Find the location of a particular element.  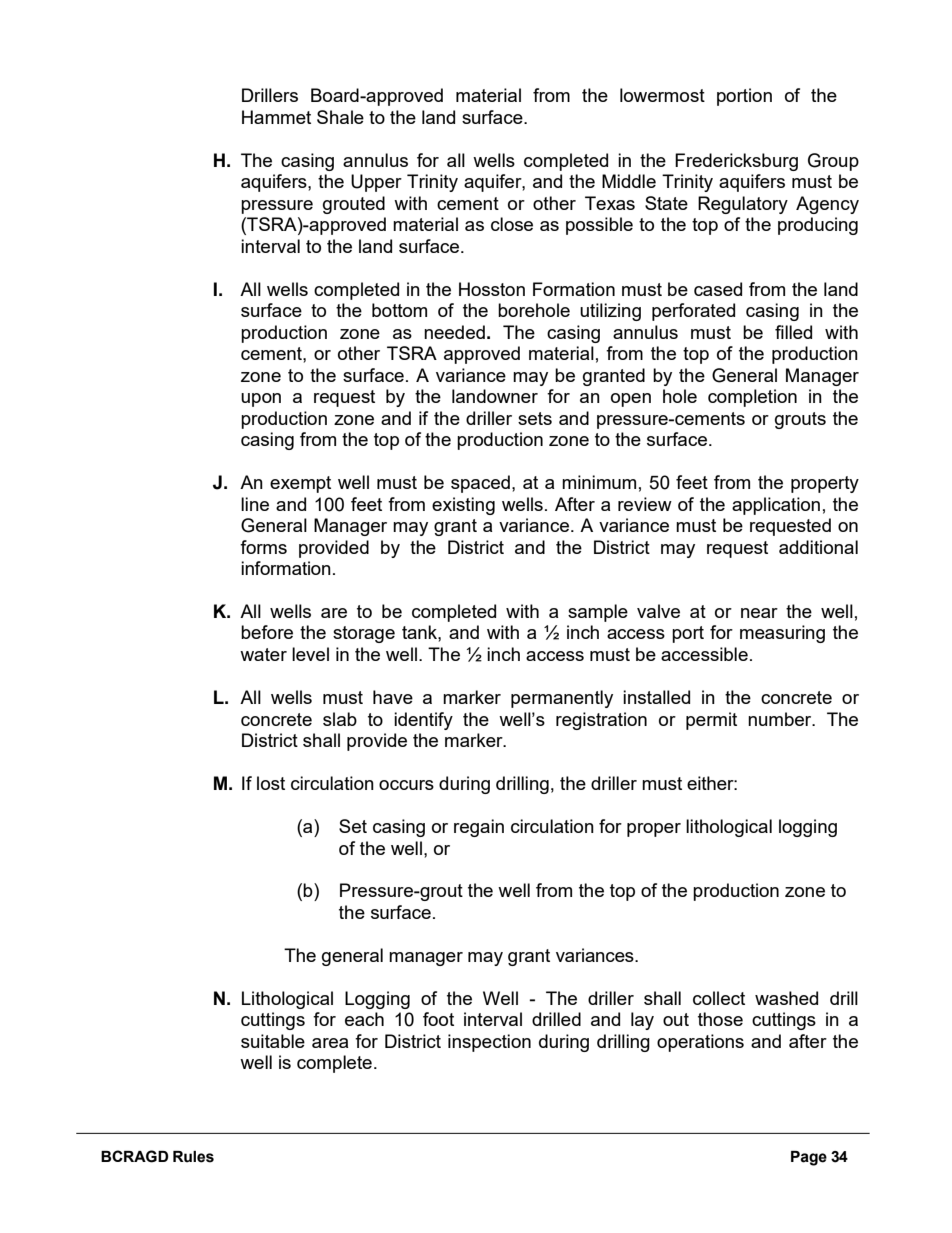

exempt is located at coordinates (300, 484).
